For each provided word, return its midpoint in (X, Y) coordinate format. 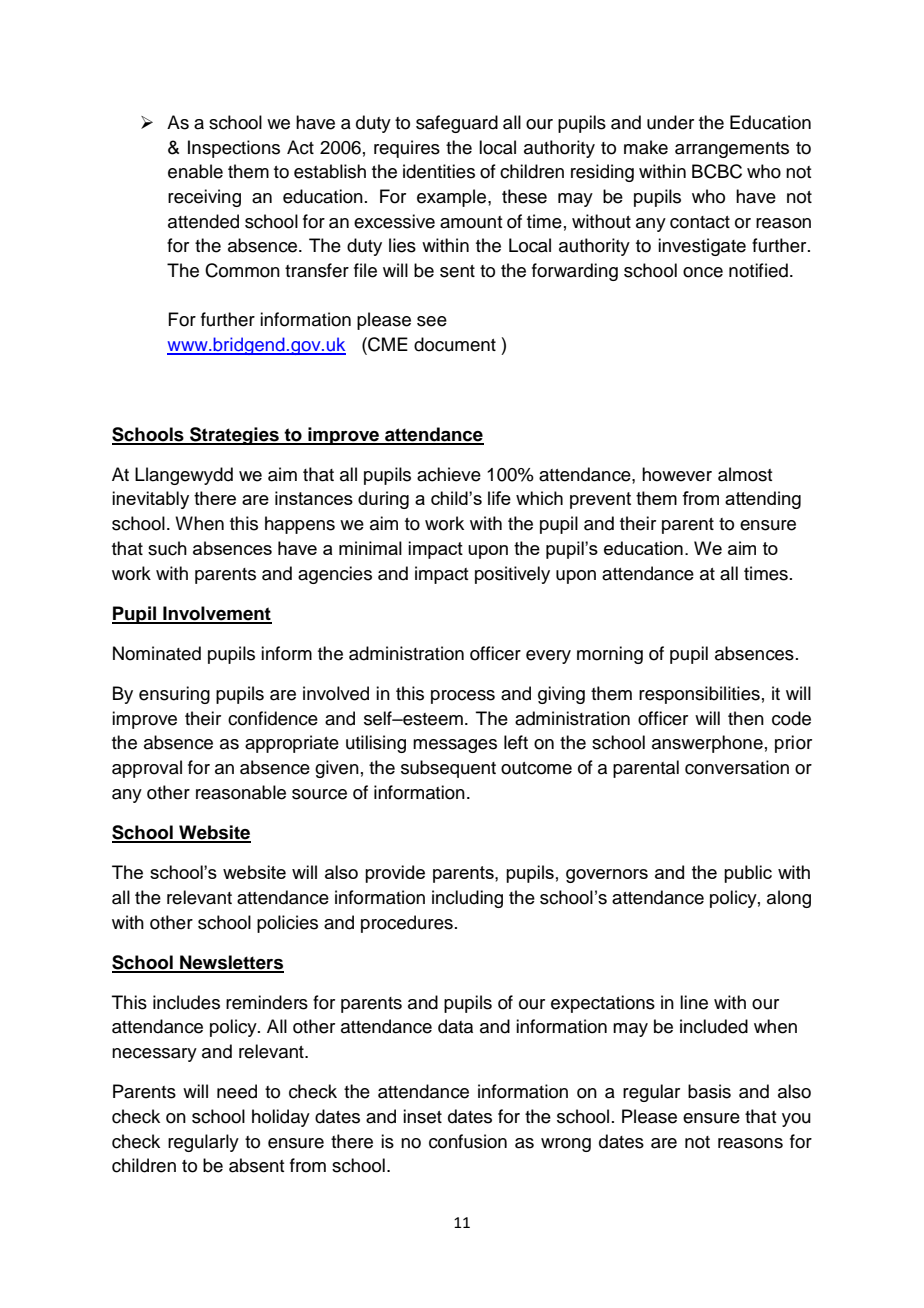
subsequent (448, 769)
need (237, 1091)
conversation (737, 767)
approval (147, 769)
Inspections (234, 149)
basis (709, 1091)
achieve (449, 474)
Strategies (234, 436)
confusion (468, 1141)
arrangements (732, 150)
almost (745, 474)
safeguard (457, 124)
